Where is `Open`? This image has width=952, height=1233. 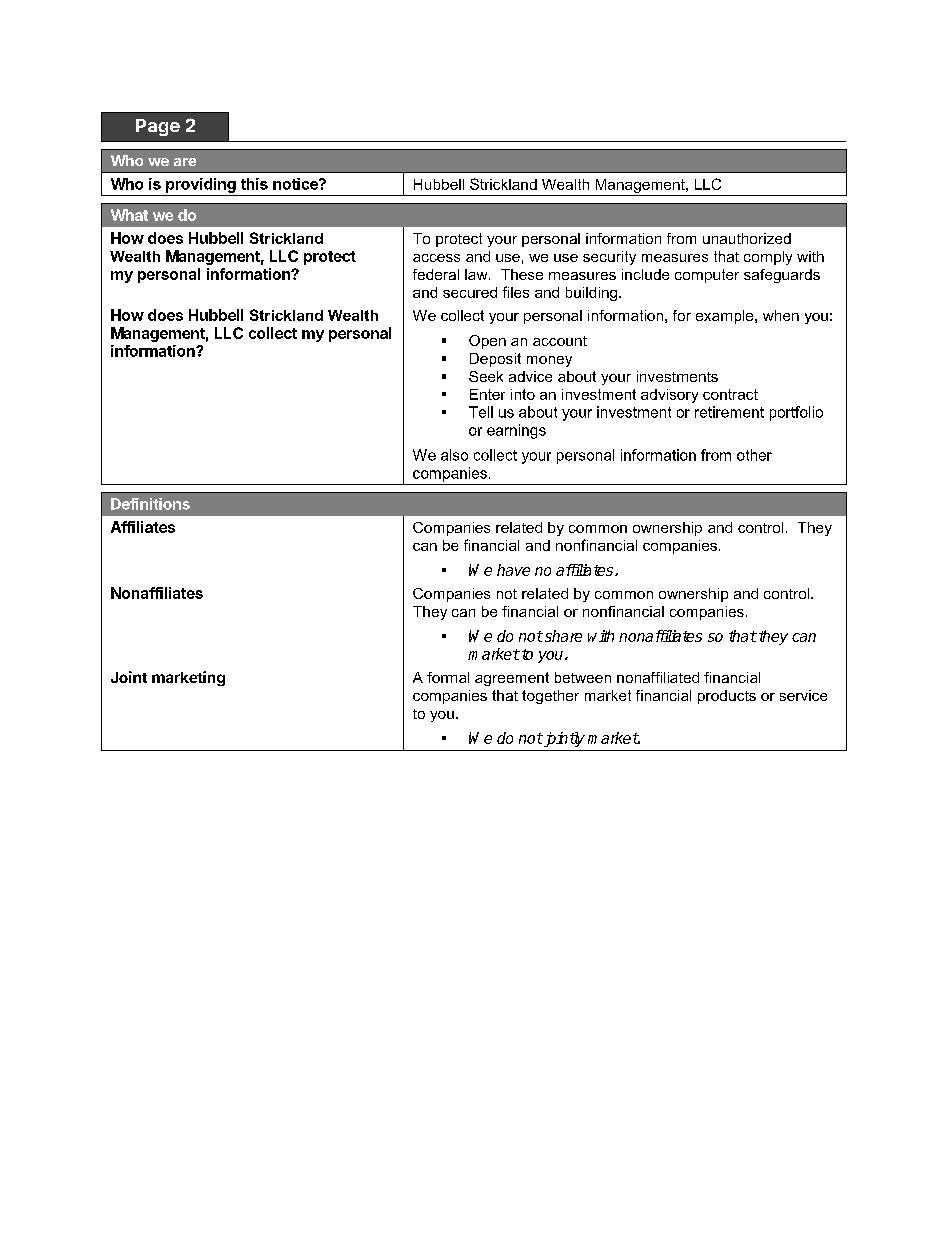 Open is located at coordinates (487, 342).
